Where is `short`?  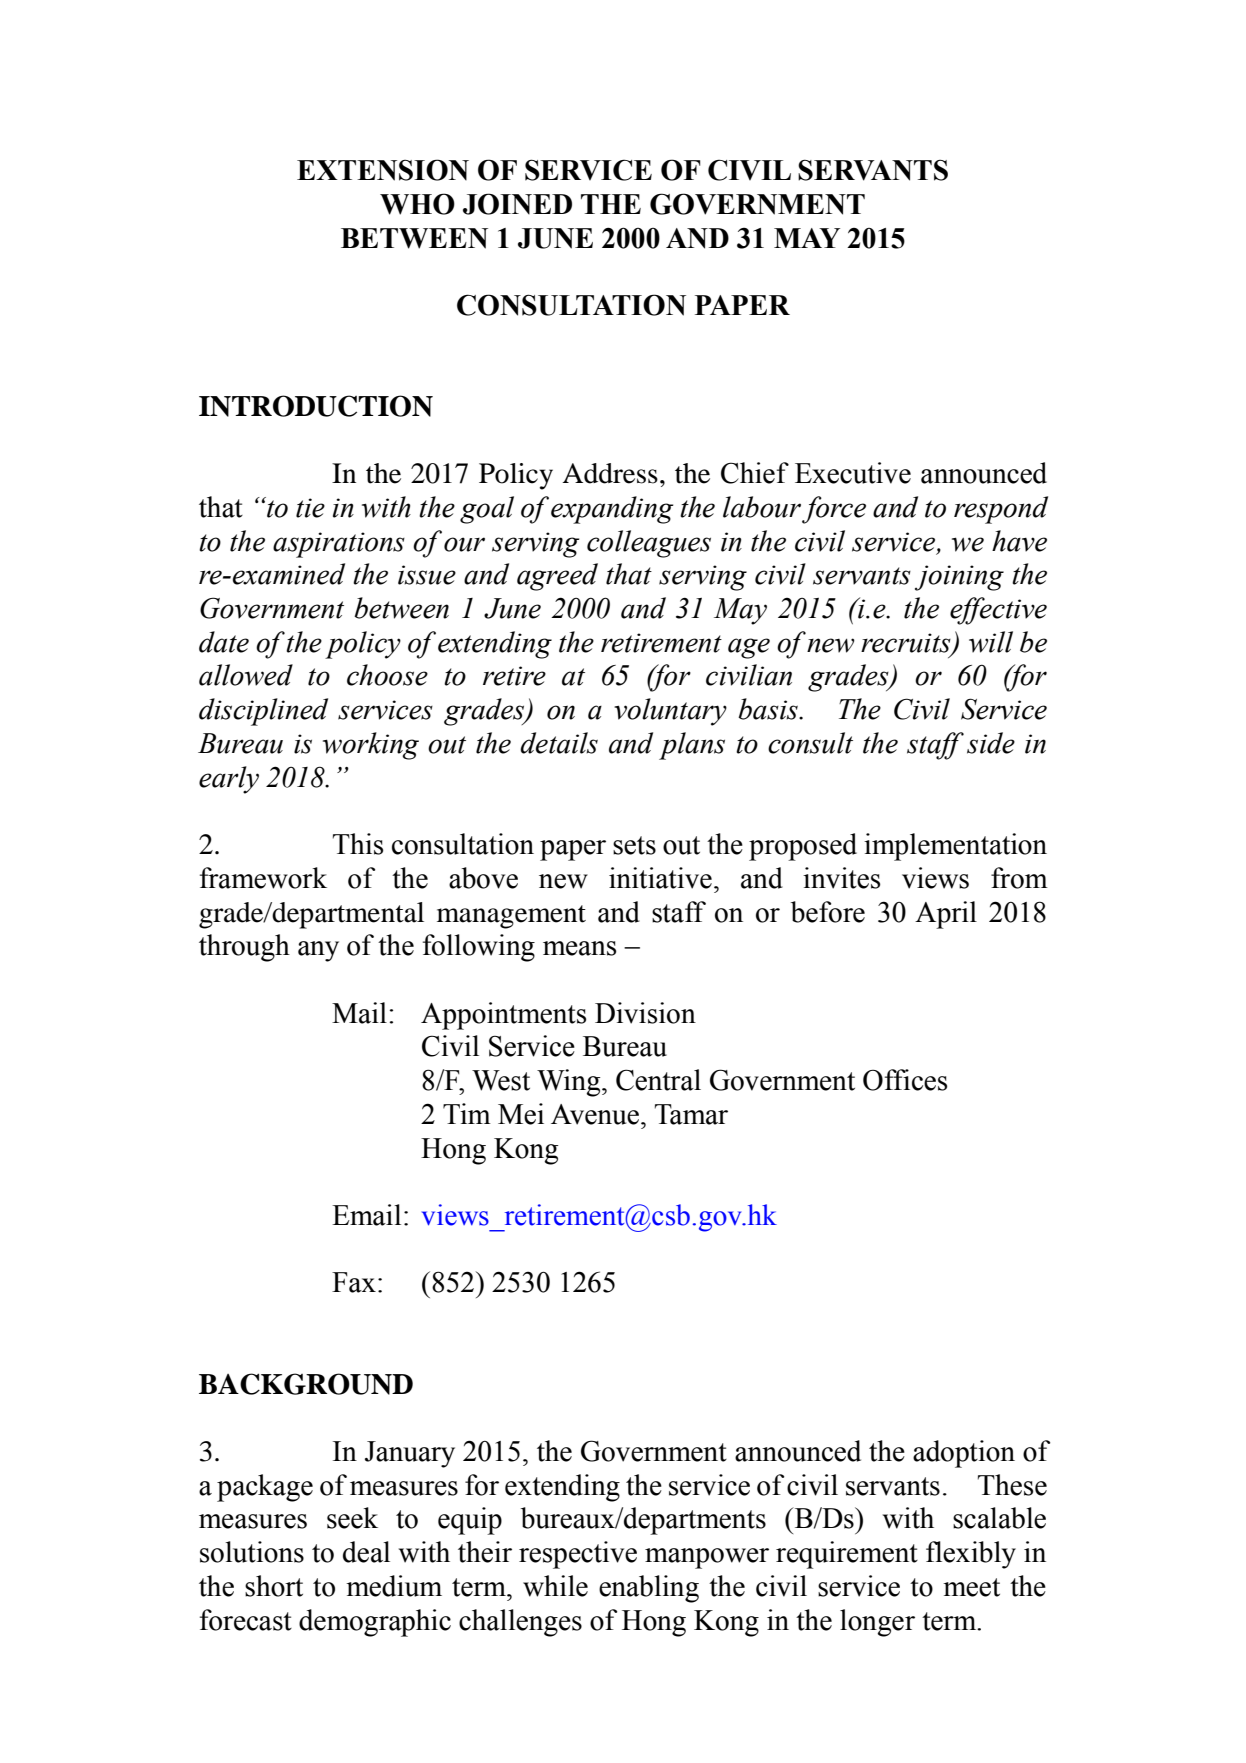
short is located at coordinates (274, 1586).
